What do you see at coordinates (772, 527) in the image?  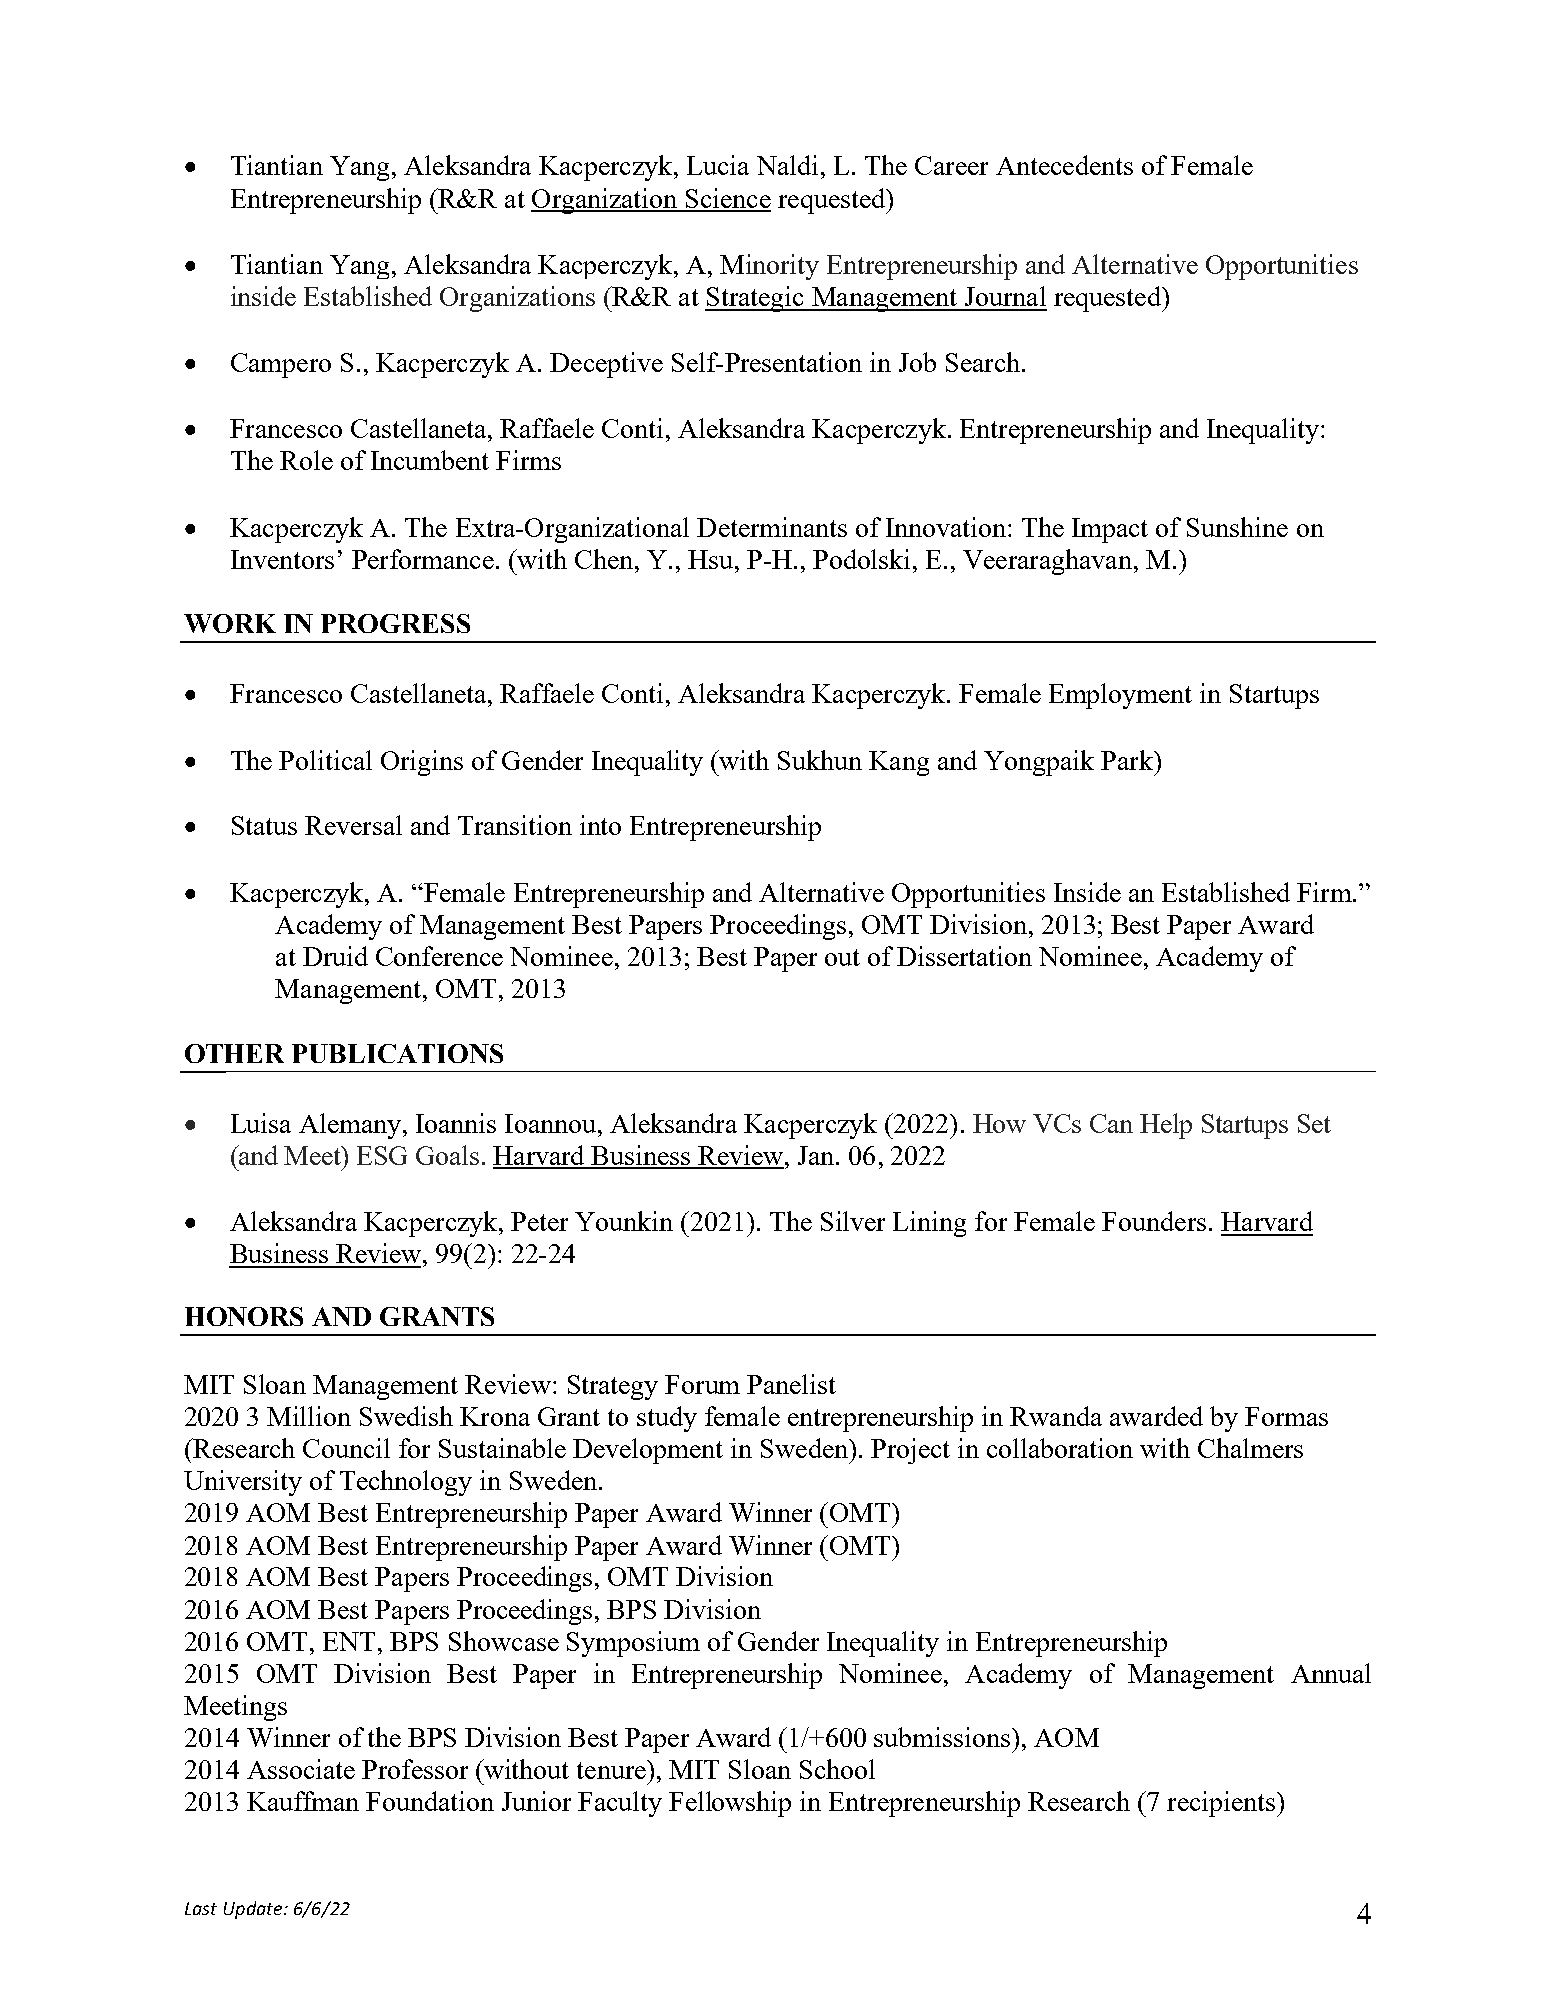 I see `Determinants` at bounding box center [772, 527].
